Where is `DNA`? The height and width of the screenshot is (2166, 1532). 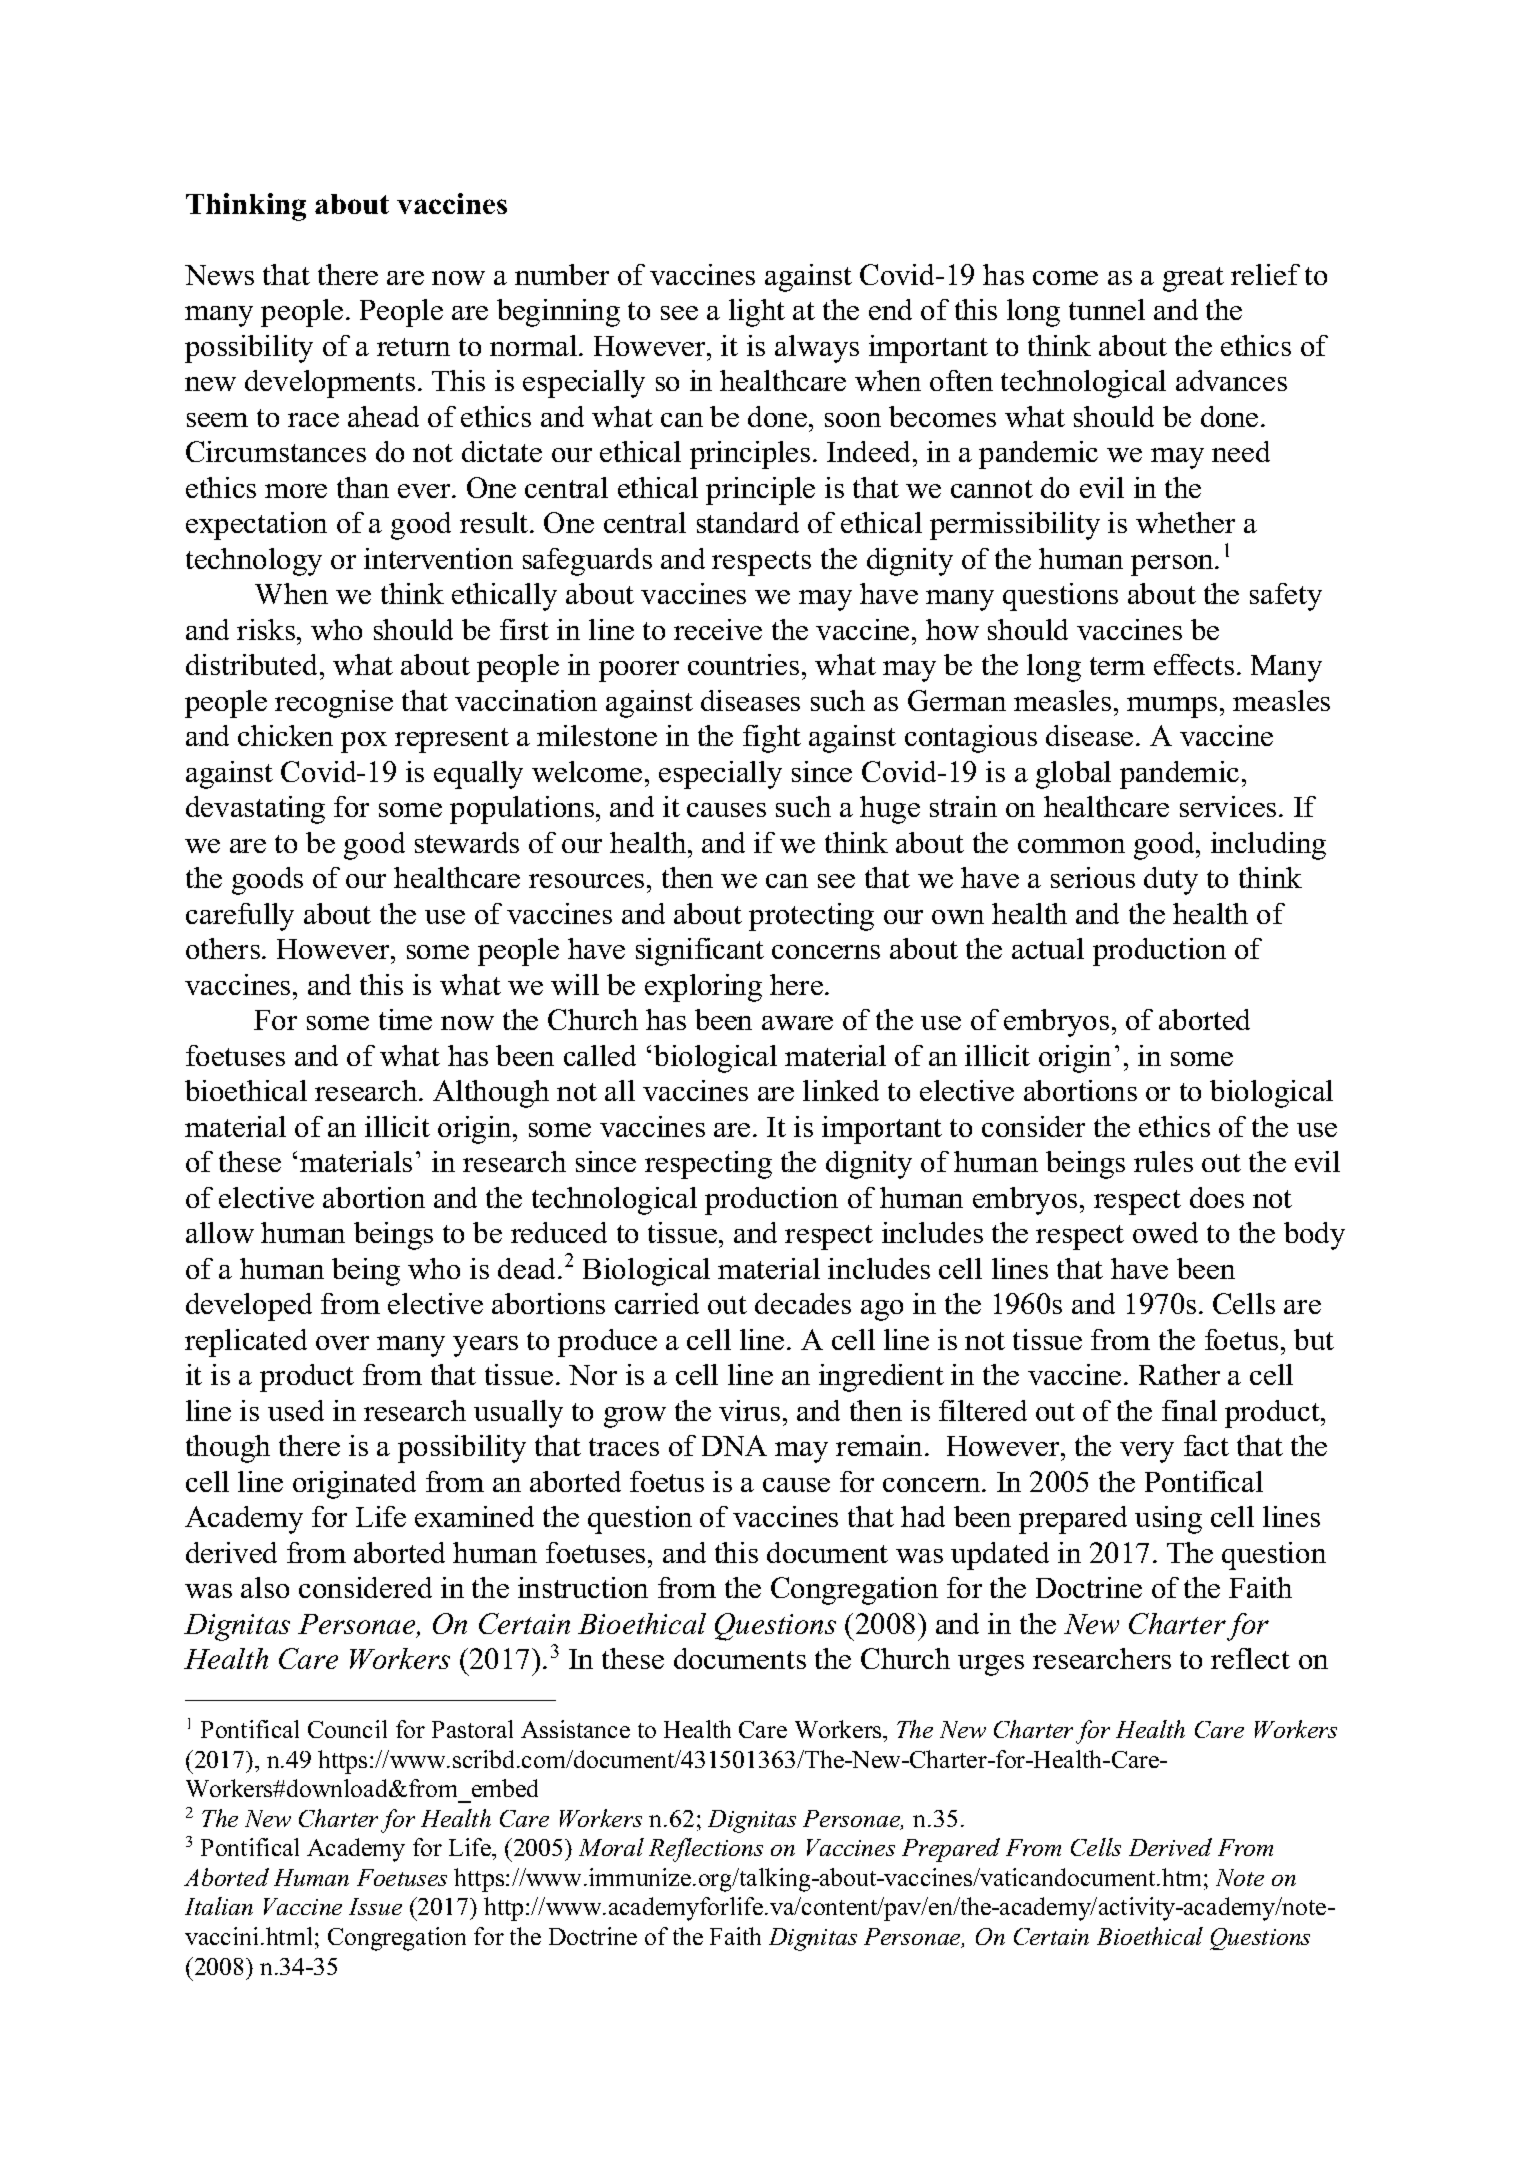
DNA is located at coordinates (734, 1445).
